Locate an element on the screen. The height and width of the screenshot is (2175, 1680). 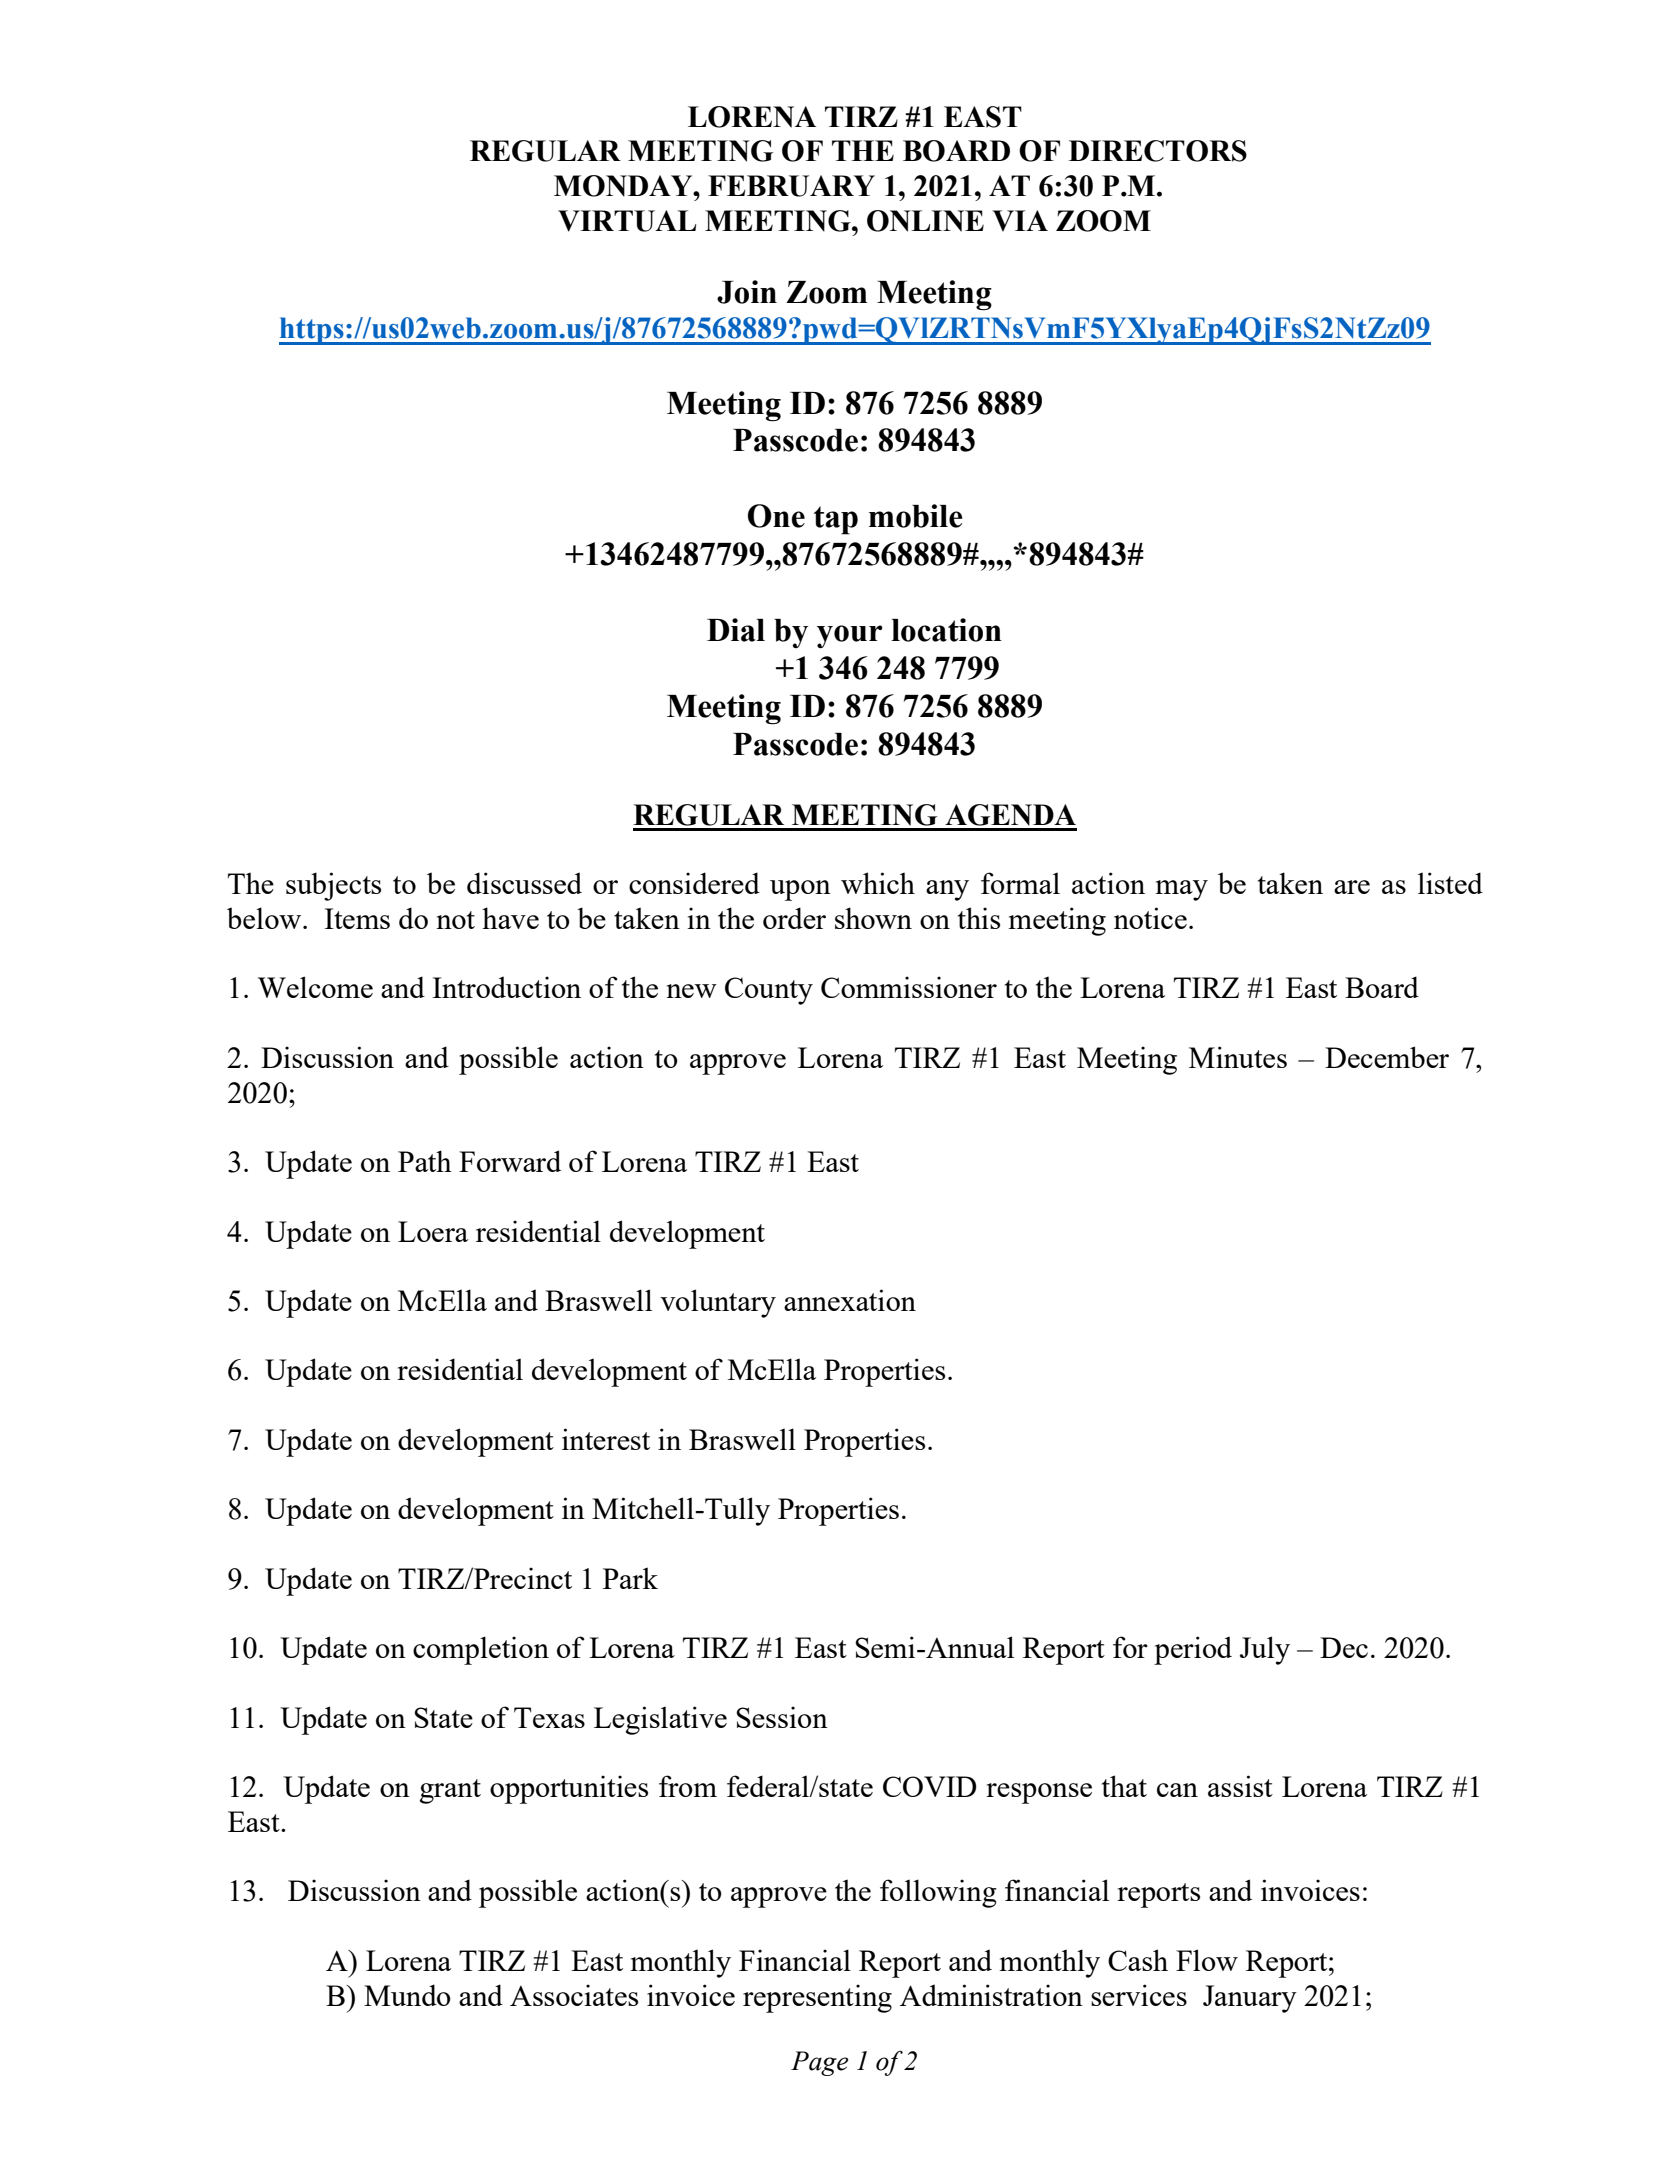
Mundo is located at coordinates (407, 1995).
